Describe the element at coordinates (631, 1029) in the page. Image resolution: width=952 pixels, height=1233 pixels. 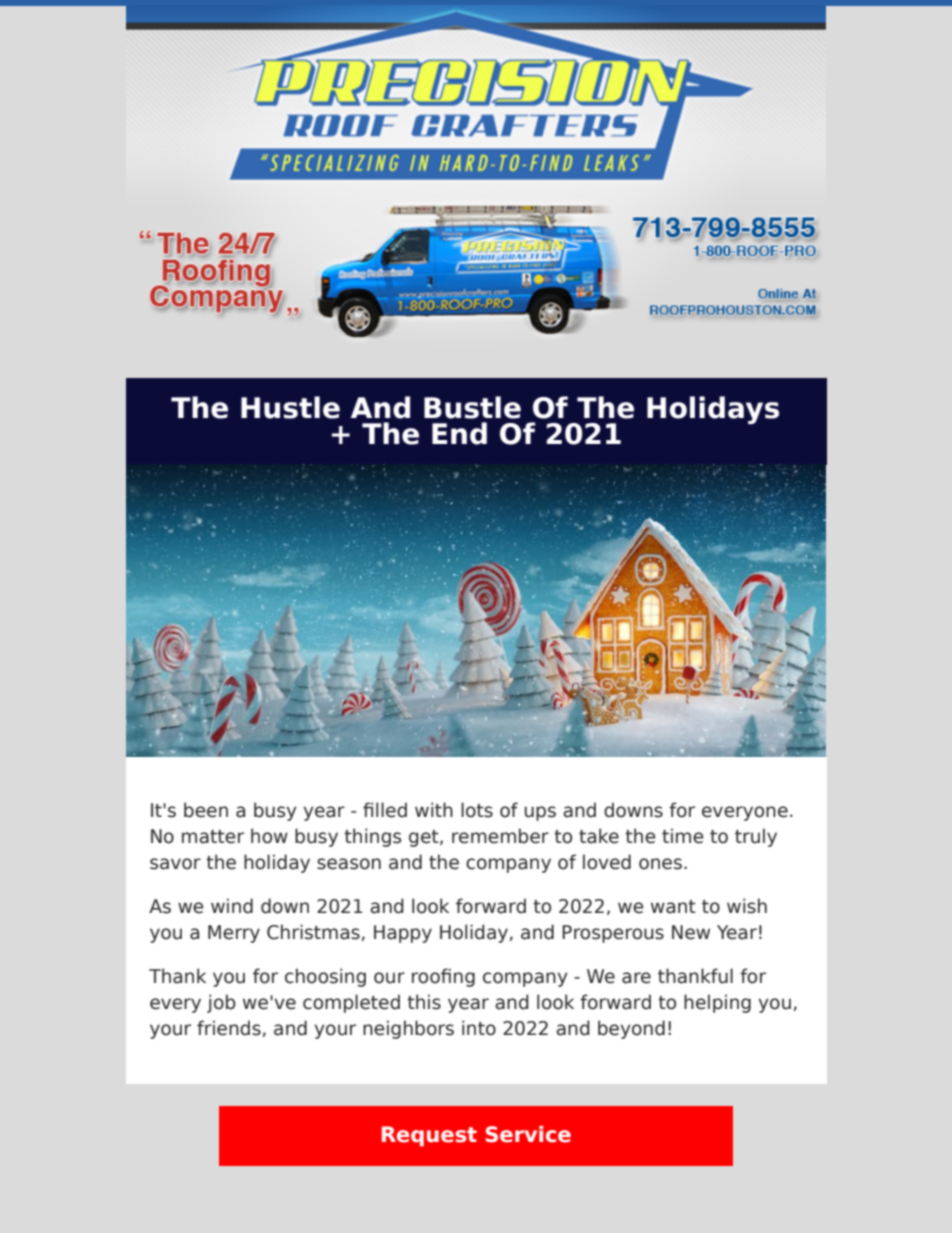
I see `beyond` at that location.
